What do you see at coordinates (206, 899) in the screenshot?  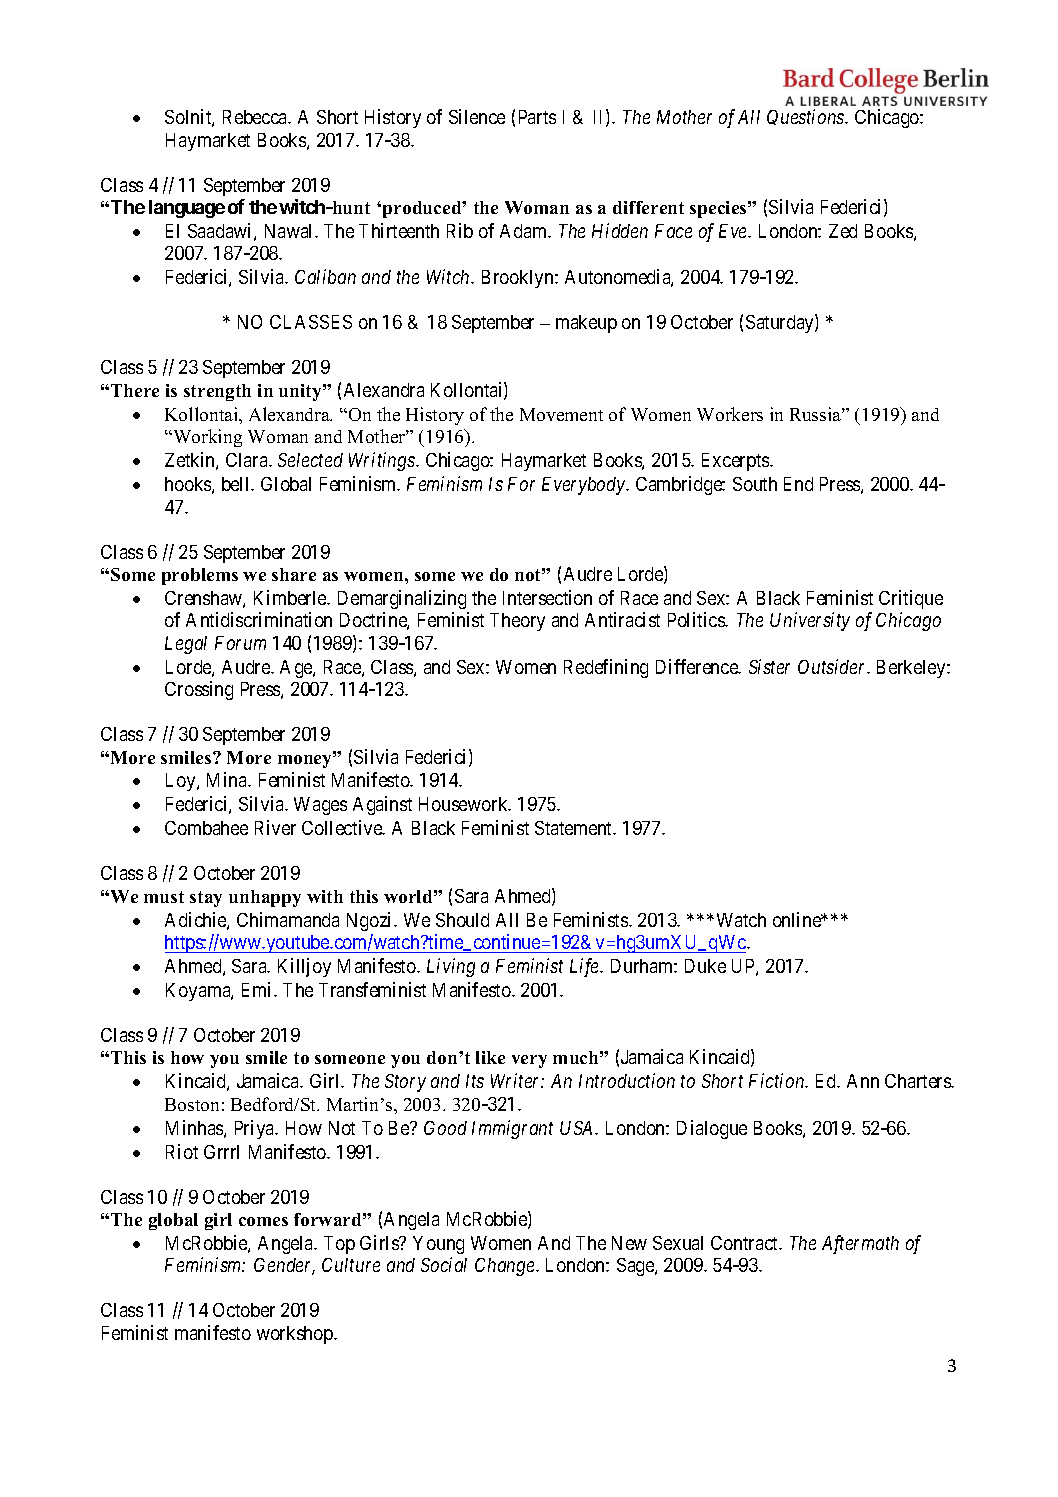 I see `stay` at bounding box center [206, 899].
